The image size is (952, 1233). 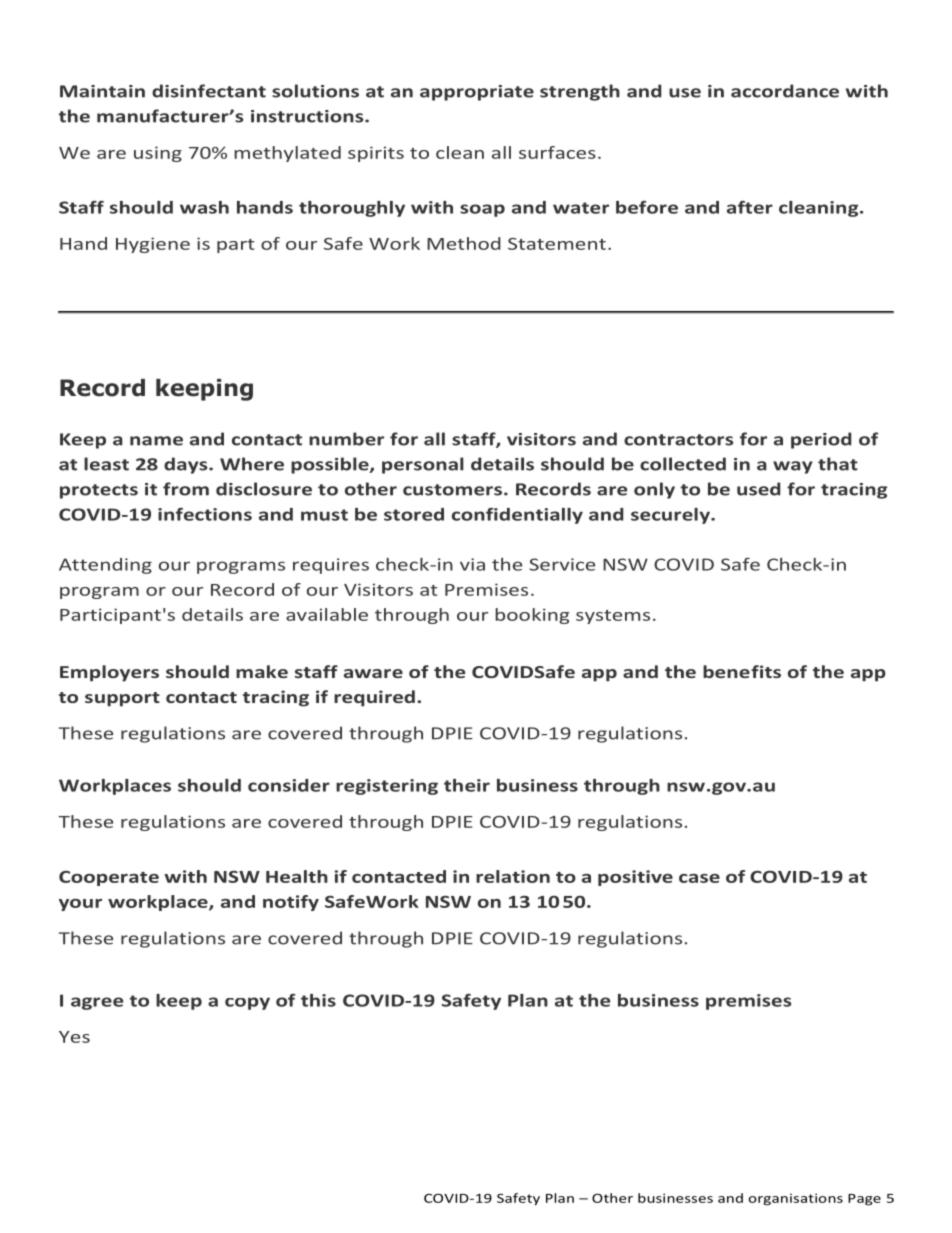 What do you see at coordinates (795, 1199) in the page?
I see `organisations` at bounding box center [795, 1199].
